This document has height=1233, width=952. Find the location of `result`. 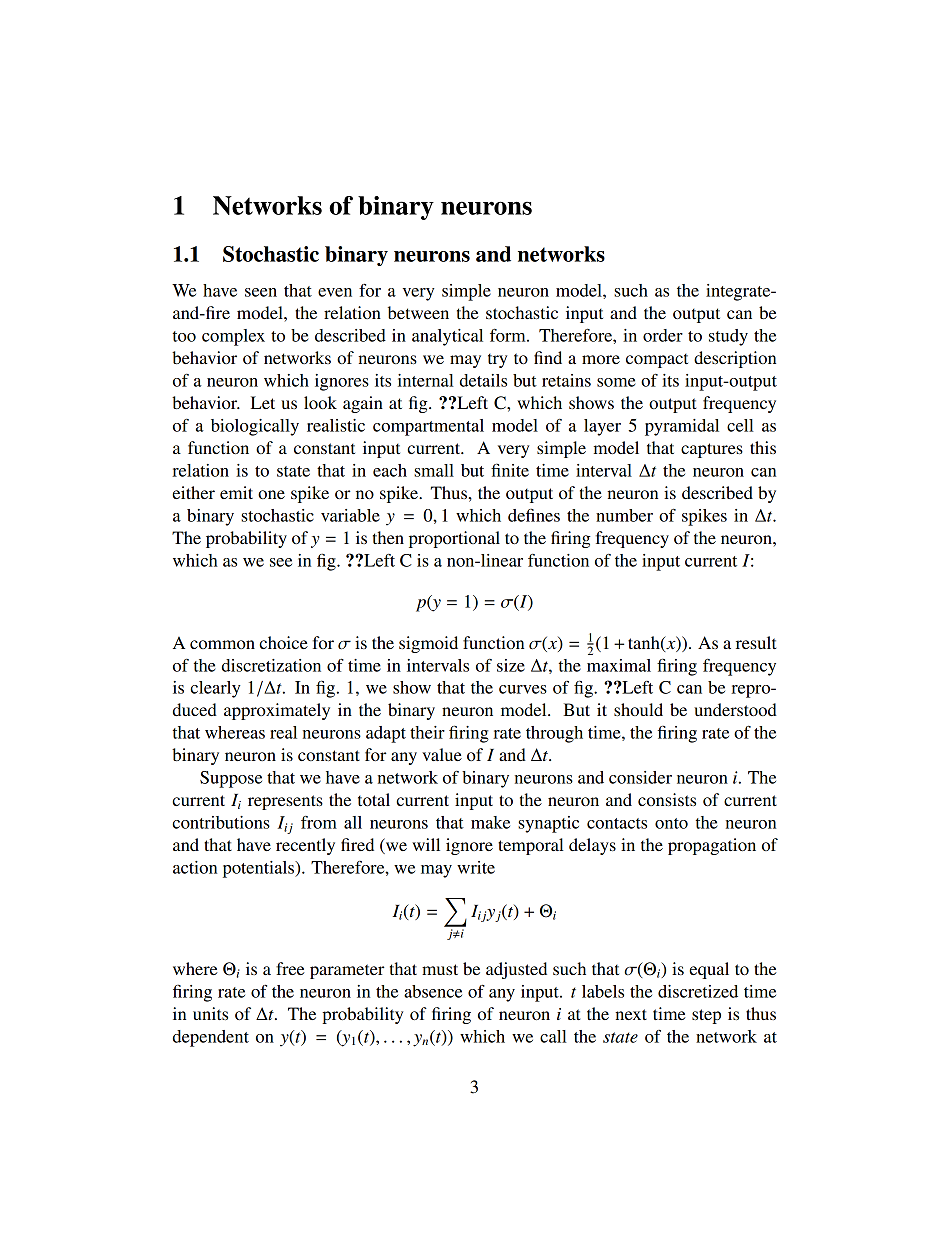

result is located at coordinates (756, 642).
